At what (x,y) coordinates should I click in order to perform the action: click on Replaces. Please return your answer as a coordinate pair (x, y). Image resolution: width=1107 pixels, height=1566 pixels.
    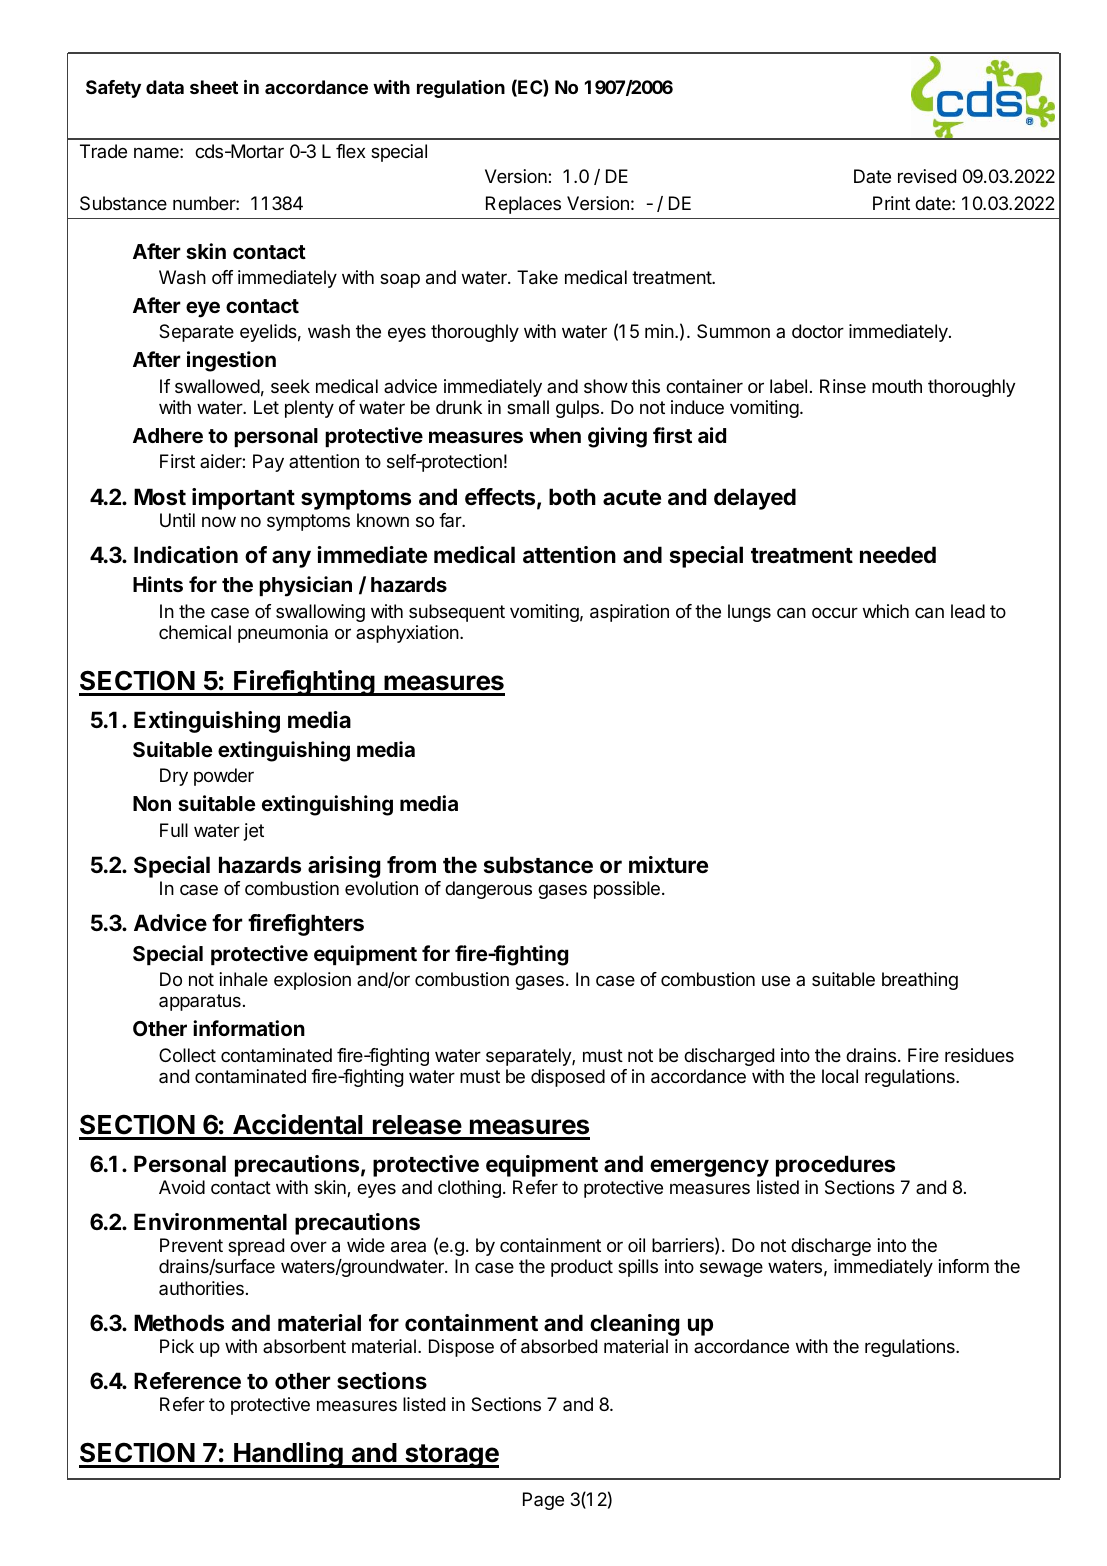
    Looking at the image, I should click on (523, 205).
